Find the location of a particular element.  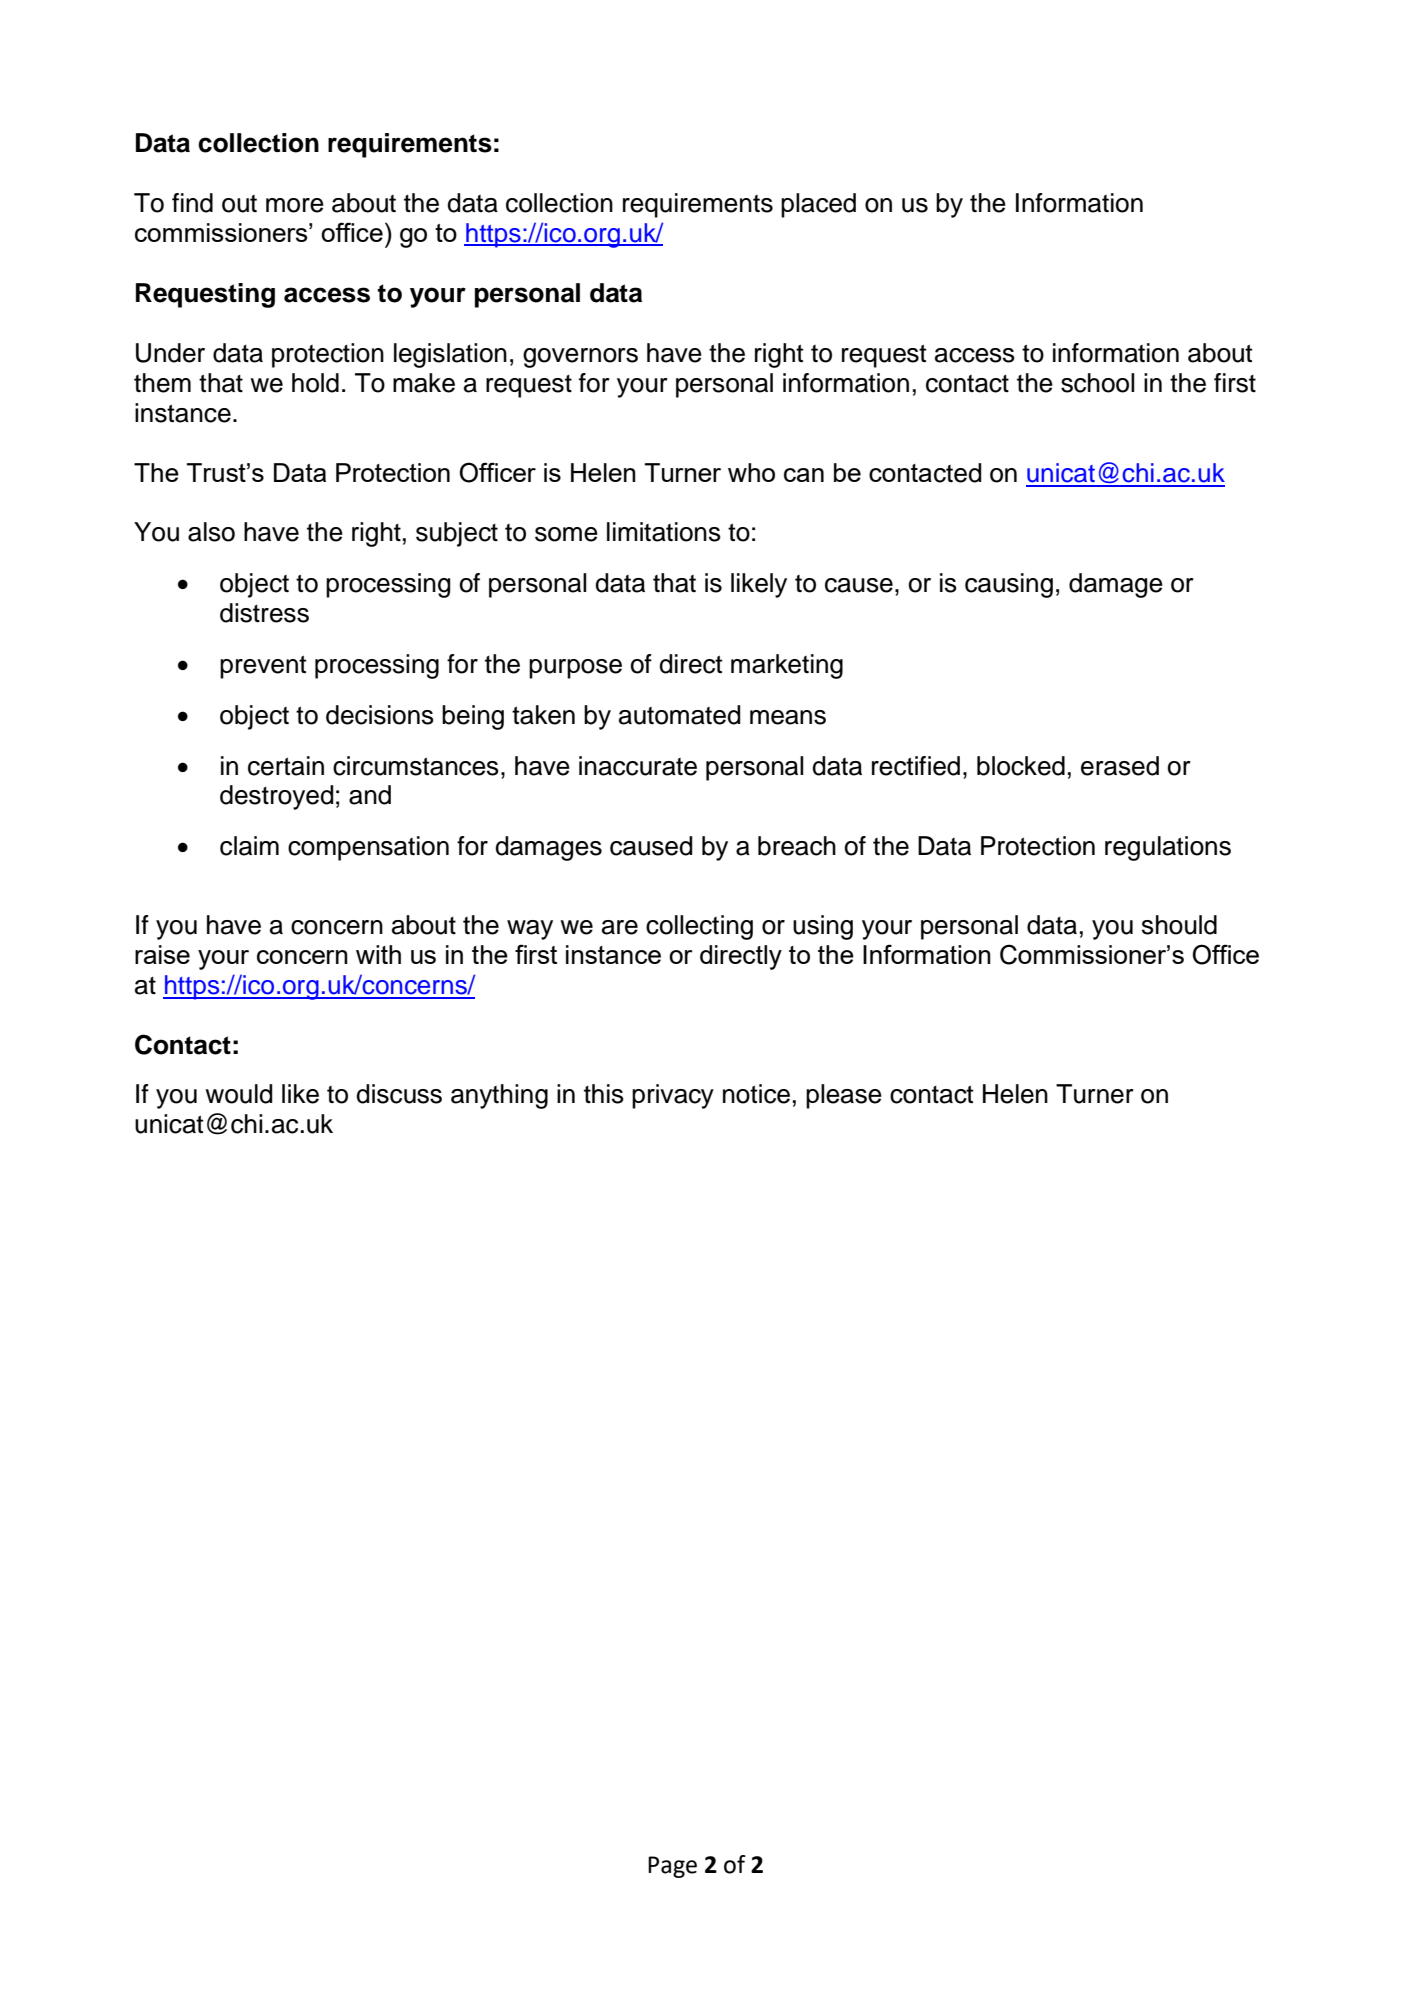

discuss is located at coordinates (399, 1094).
